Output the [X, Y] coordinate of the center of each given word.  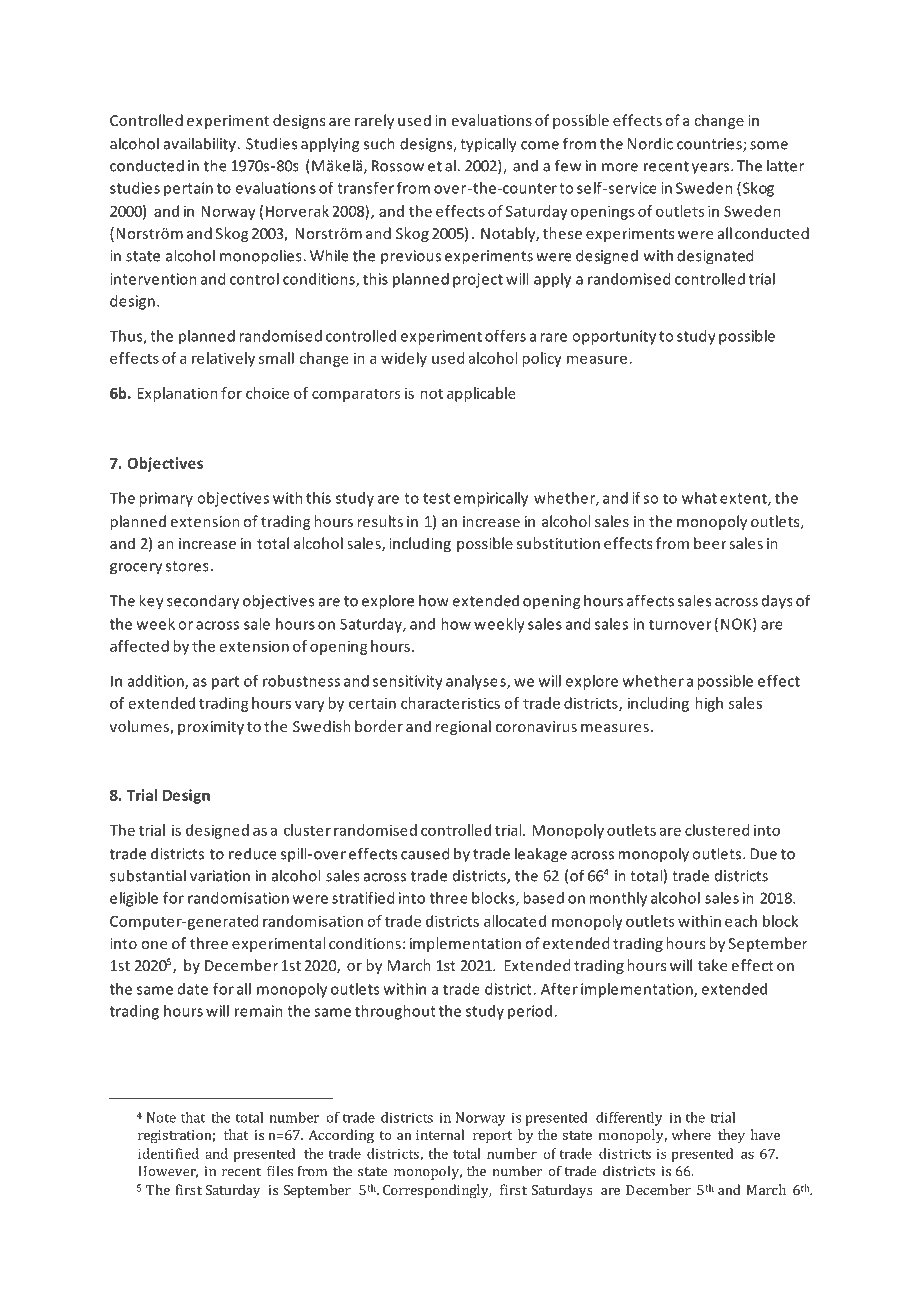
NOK [737, 625]
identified [168, 1153]
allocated [515, 921]
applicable [481, 394]
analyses [477, 682]
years [712, 169]
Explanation [177, 394]
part [225, 683]
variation [220, 876]
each [741, 921]
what [699, 498]
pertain [188, 189]
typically [488, 145]
